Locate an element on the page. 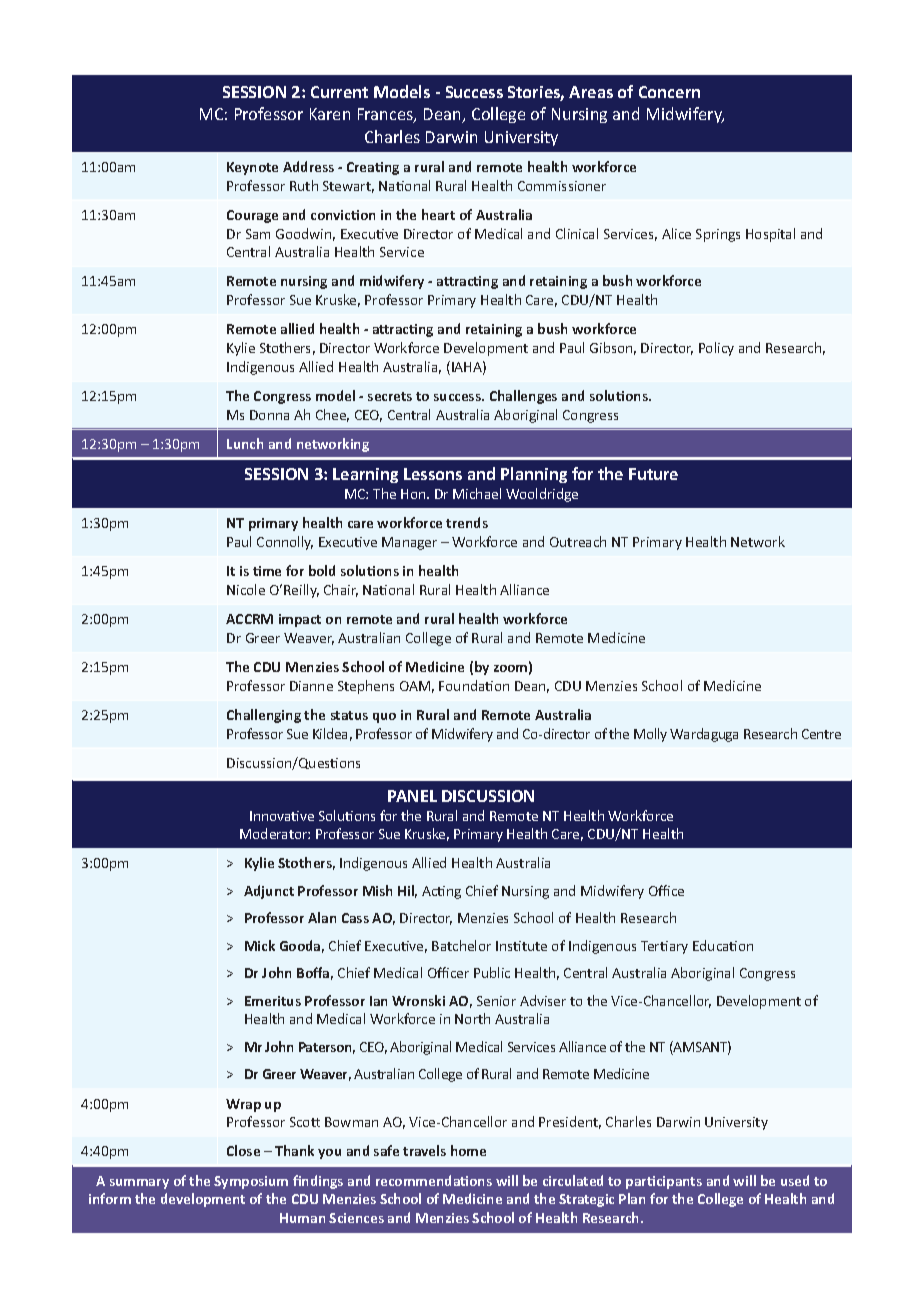 This image has height=1308, width=924. Keynote is located at coordinates (252, 168).
